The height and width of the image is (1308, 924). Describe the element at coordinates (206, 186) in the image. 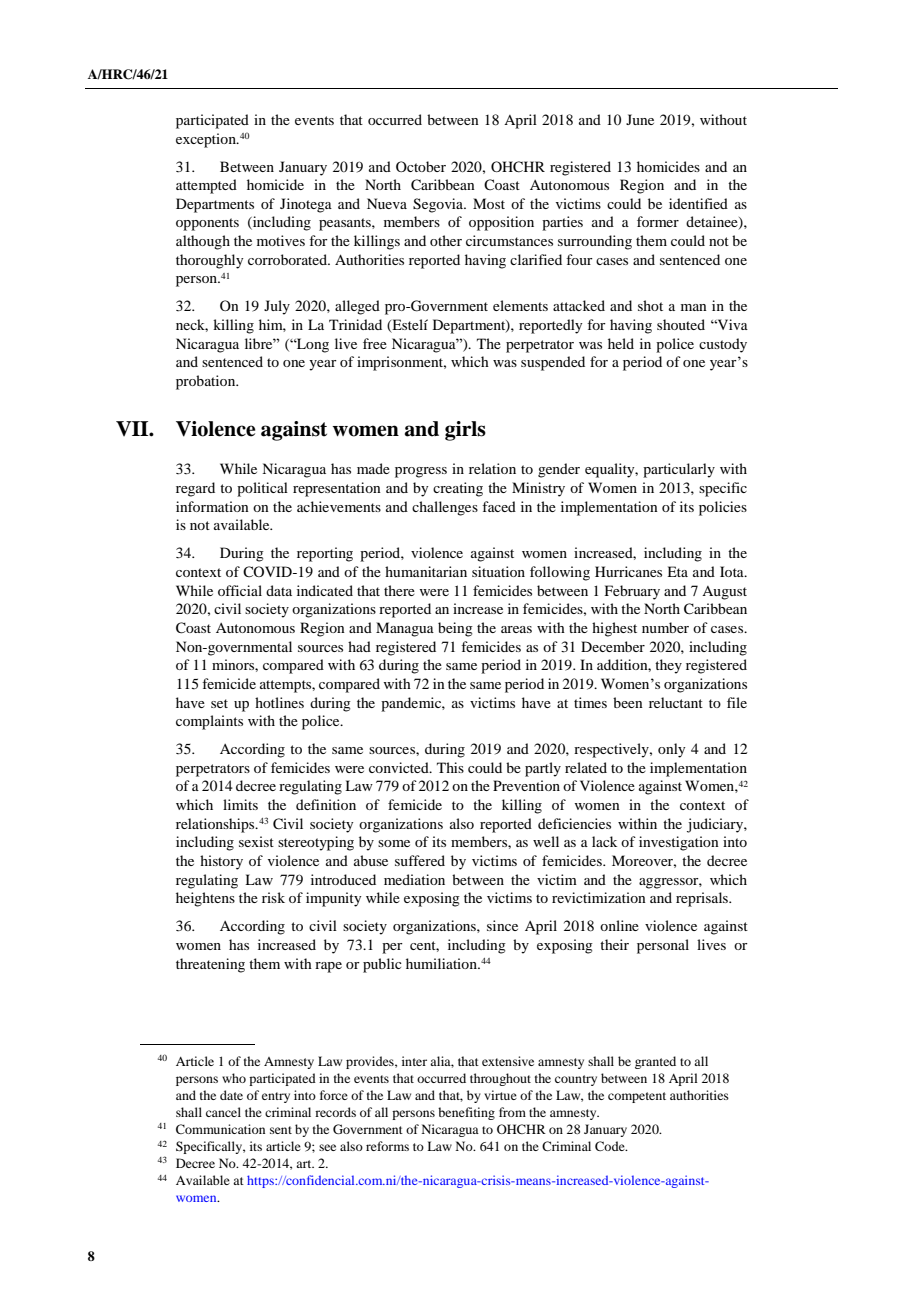

I see `attempted` at that location.
